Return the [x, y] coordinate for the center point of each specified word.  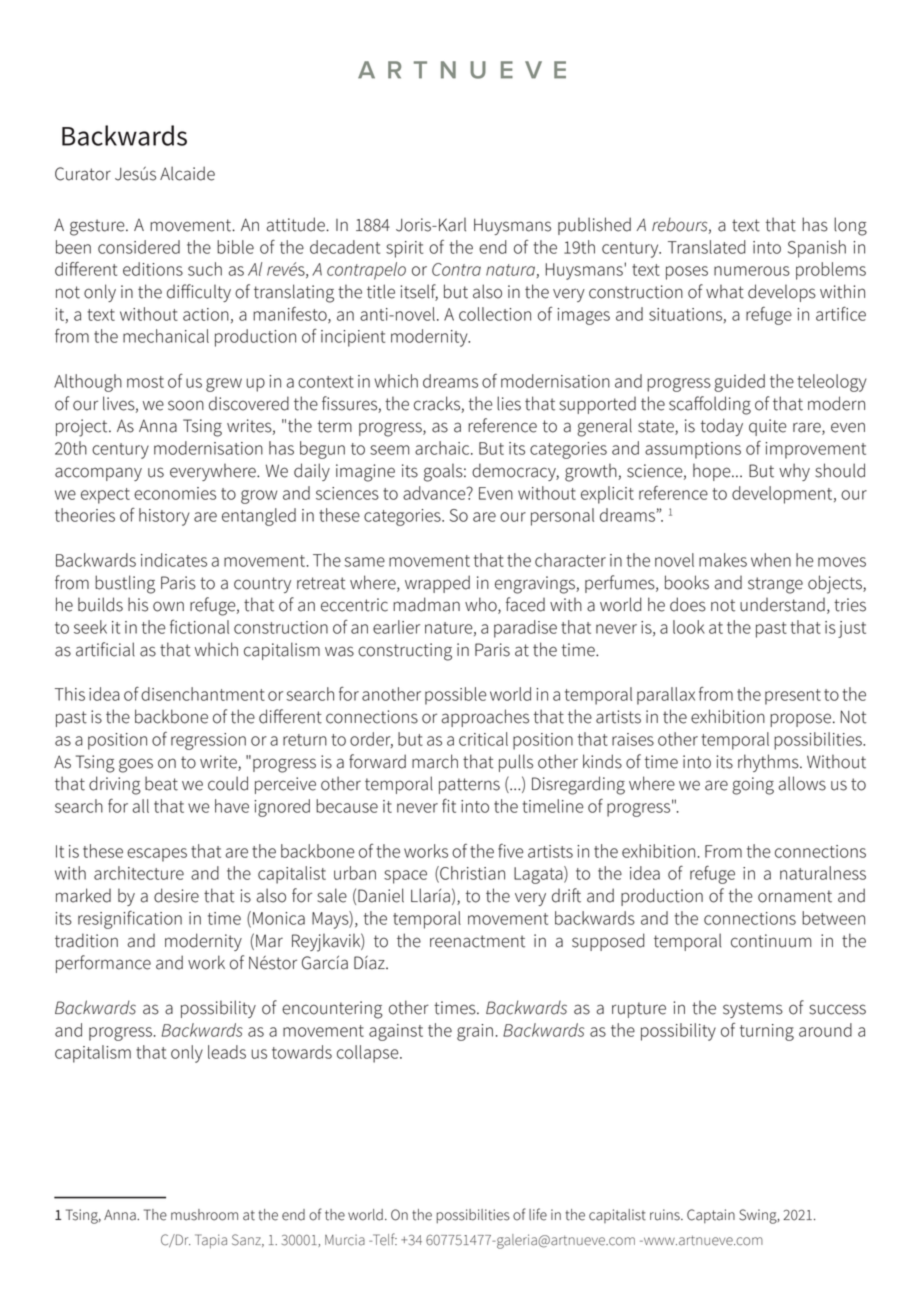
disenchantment [203, 694]
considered [139, 247]
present [793, 697]
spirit [404, 249]
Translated [706, 247]
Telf [383, 1239]
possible [455, 696]
